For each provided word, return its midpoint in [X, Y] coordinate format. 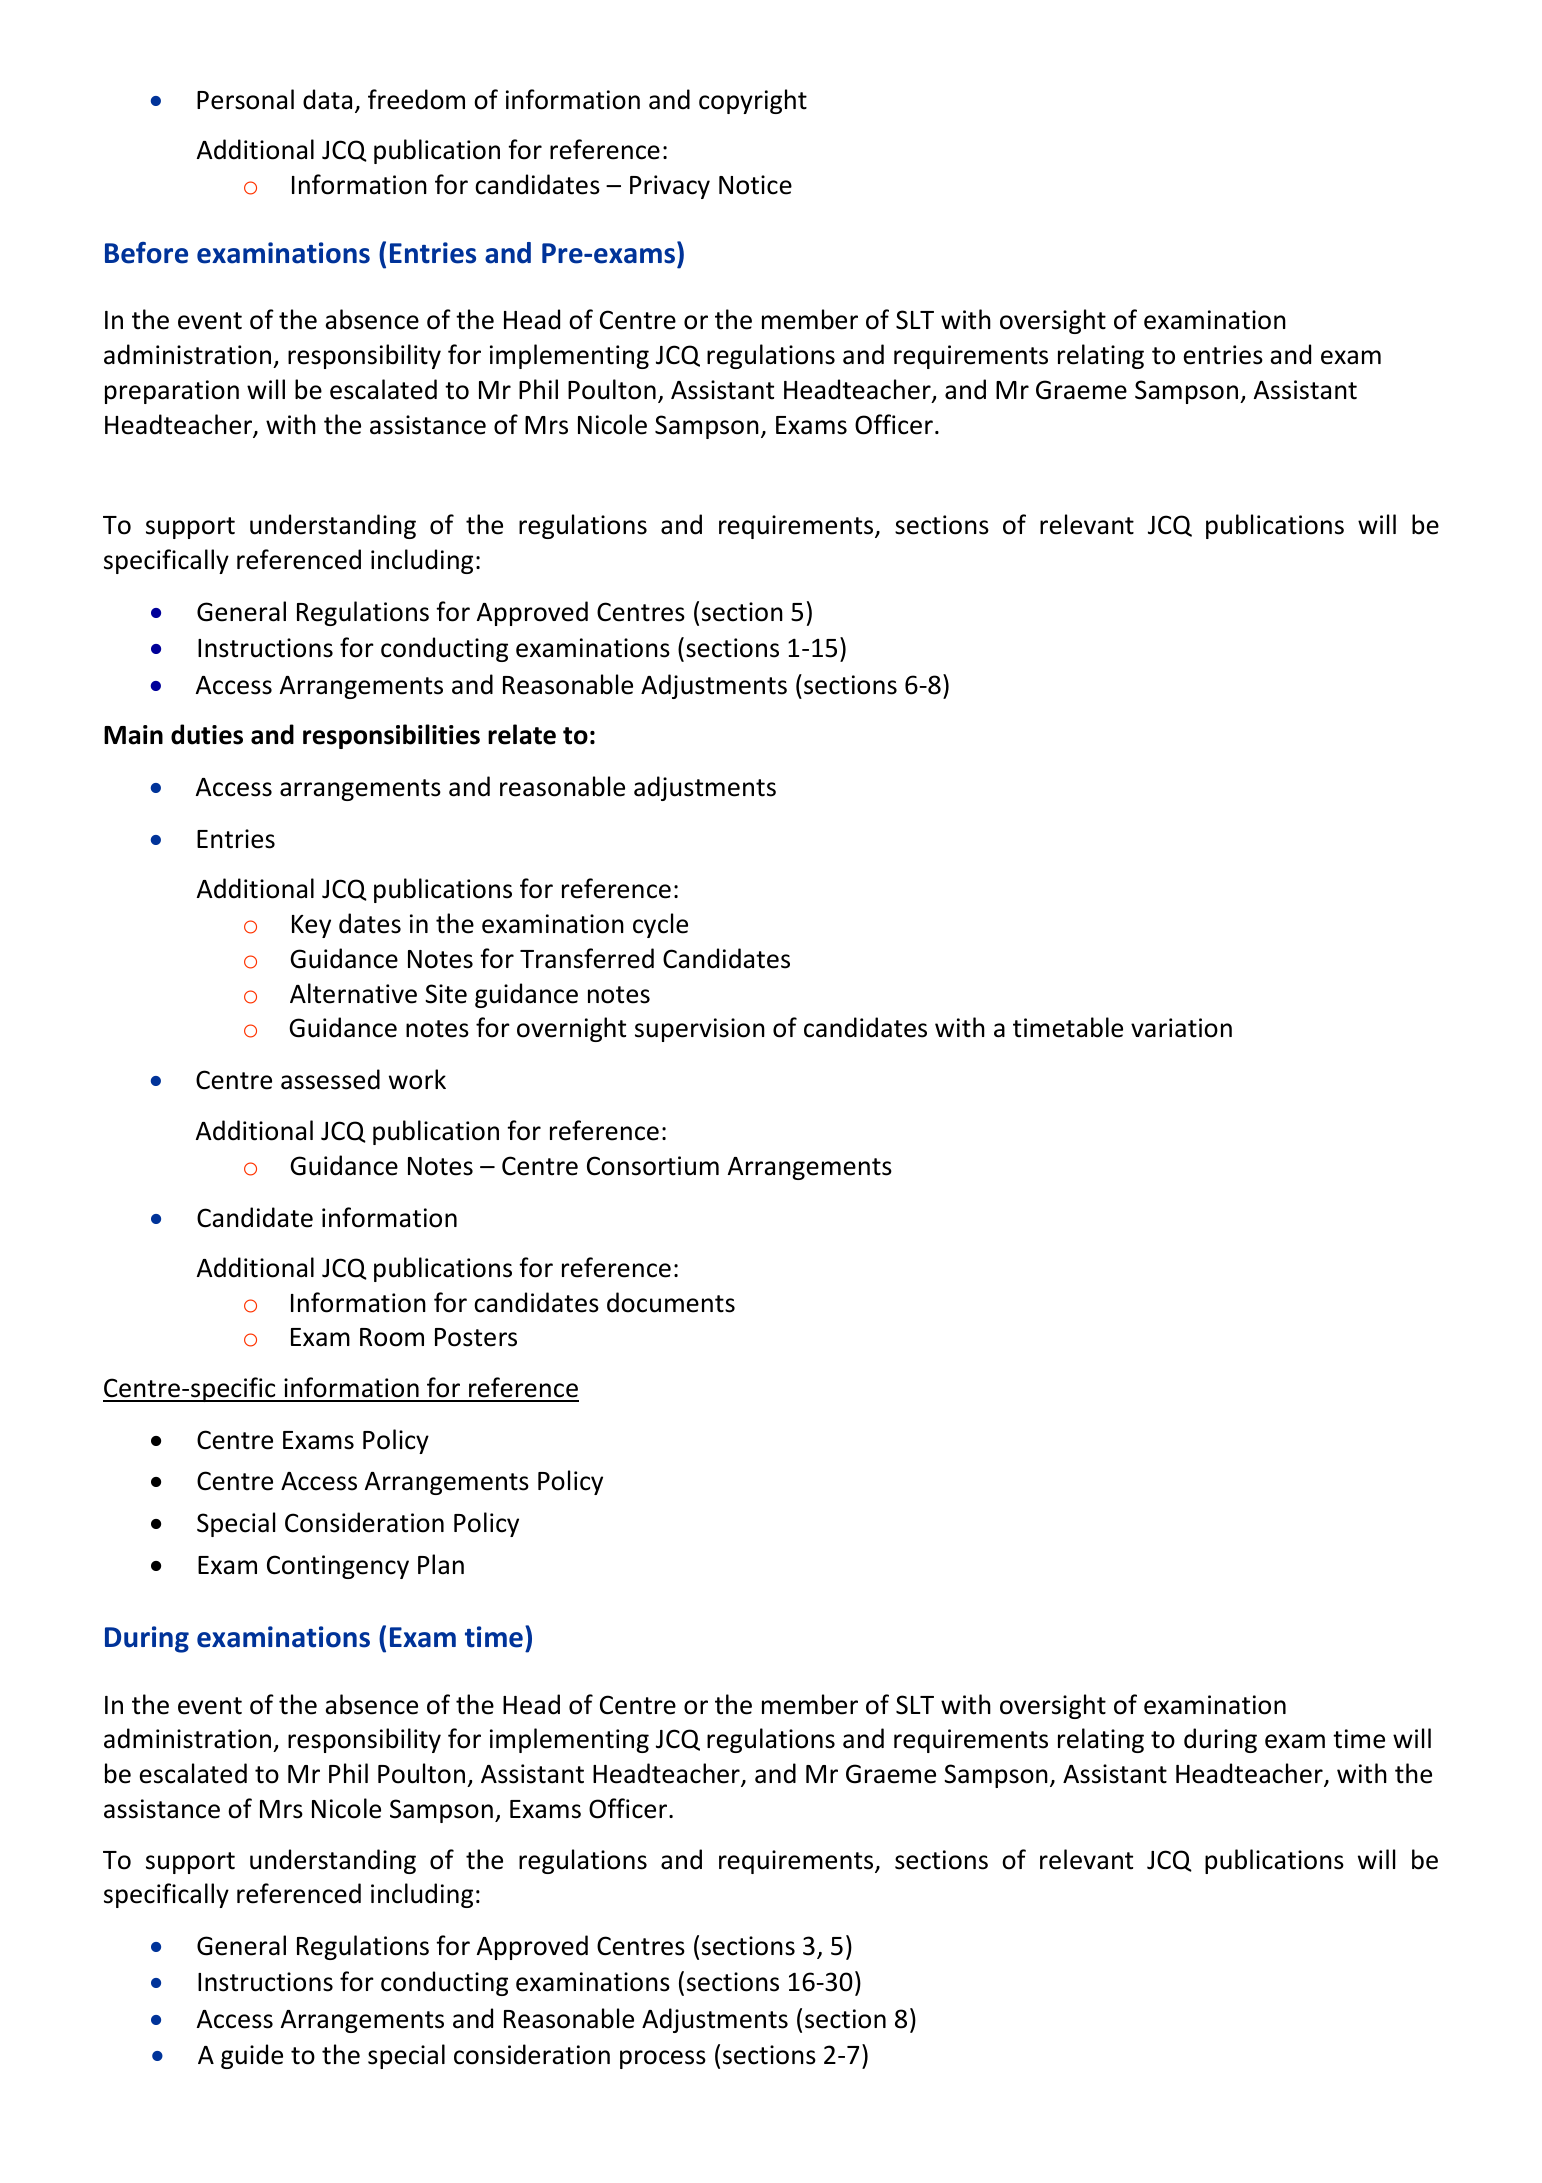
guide [252, 2056]
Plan [441, 1564]
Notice [755, 185]
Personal [245, 99]
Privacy [670, 187]
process [663, 2059]
